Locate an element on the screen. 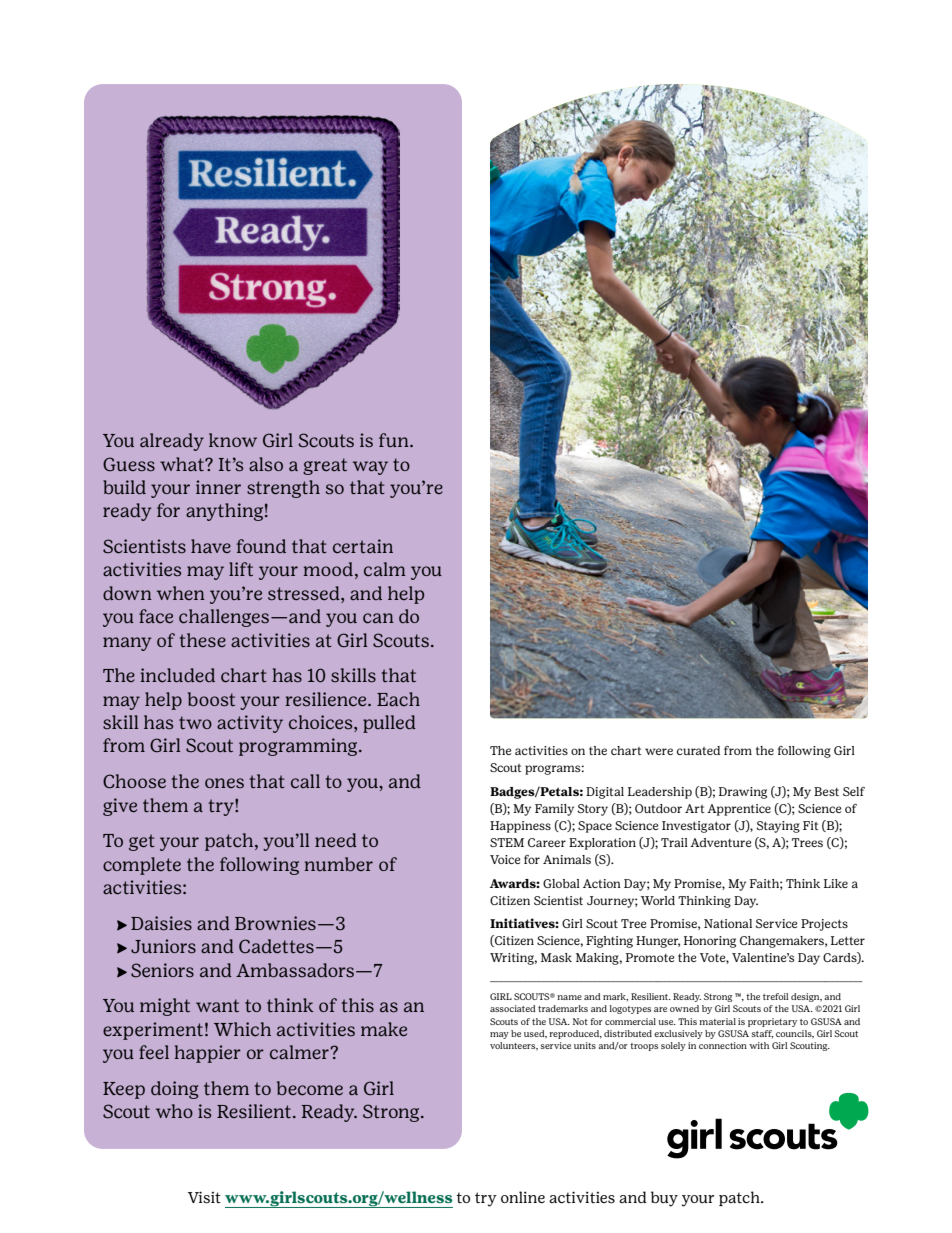 This screenshot has width=952, height=1233. design is located at coordinates (806, 997).
